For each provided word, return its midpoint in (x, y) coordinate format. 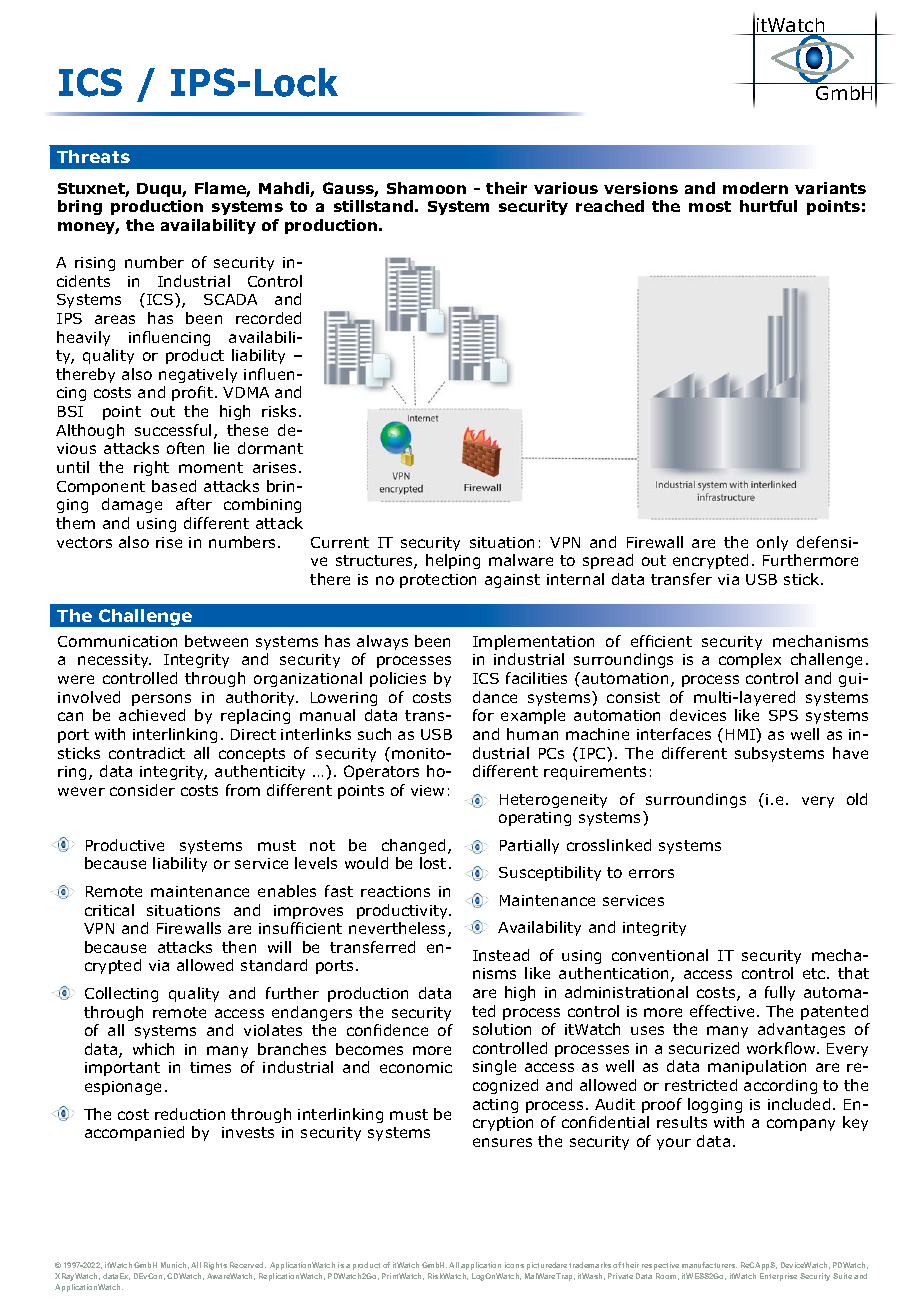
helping (453, 561)
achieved (152, 715)
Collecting (121, 994)
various (566, 188)
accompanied (134, 1133)
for (483, 715)
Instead (501, 955)
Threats (93, 156)
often (185, 448)
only (772, 543)
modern (755, 188)
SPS (783, 715)
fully (780, 993)
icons (514, 1265)
